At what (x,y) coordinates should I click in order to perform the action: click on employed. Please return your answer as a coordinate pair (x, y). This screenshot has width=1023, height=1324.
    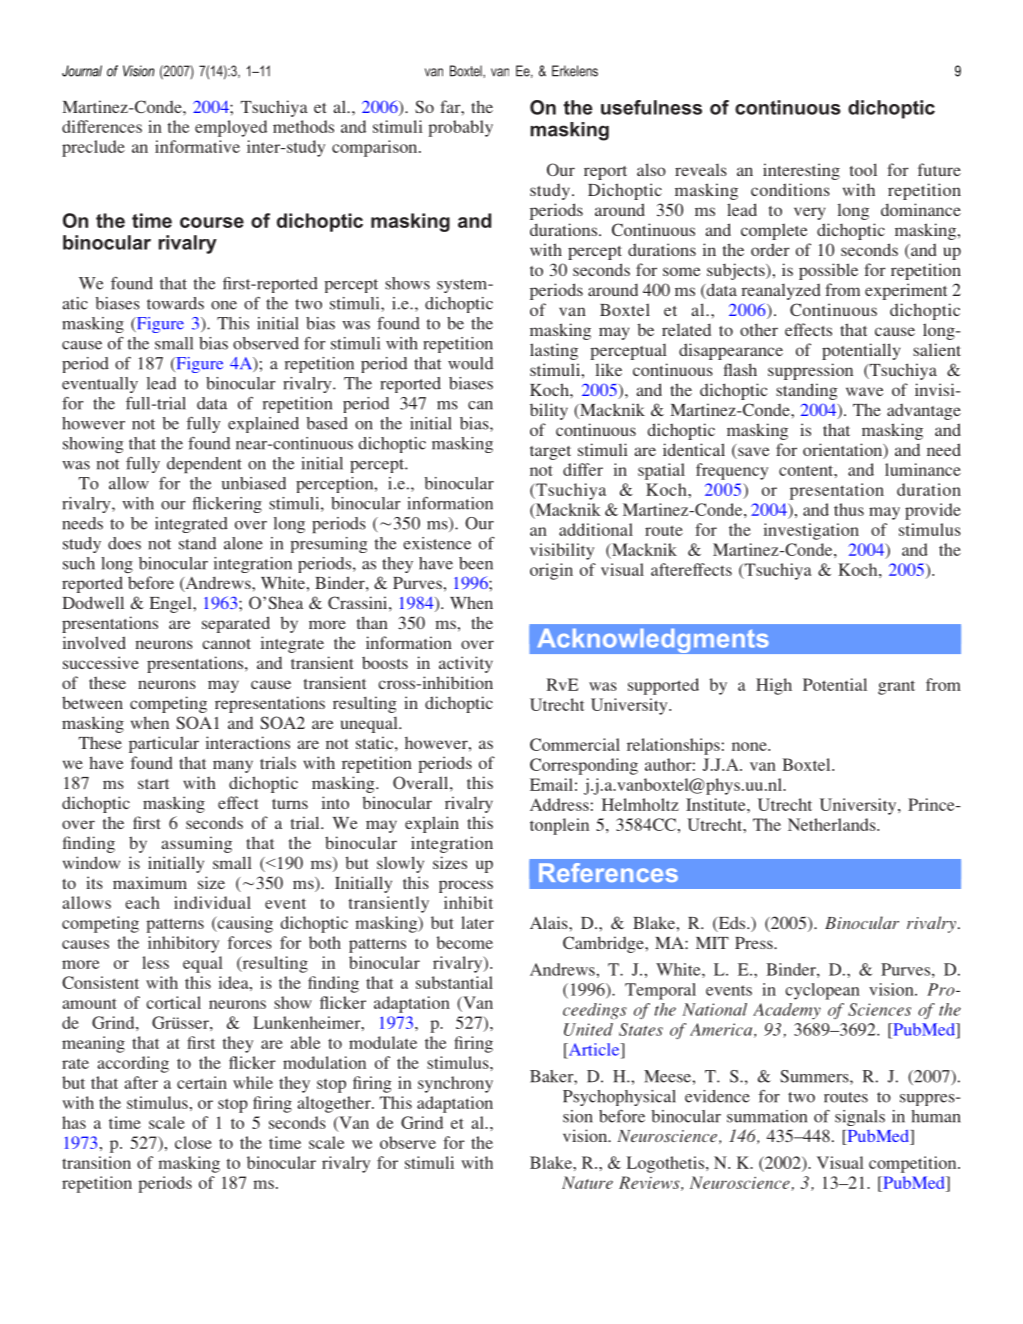
    Looking at the image, I should click on (231, 128).
